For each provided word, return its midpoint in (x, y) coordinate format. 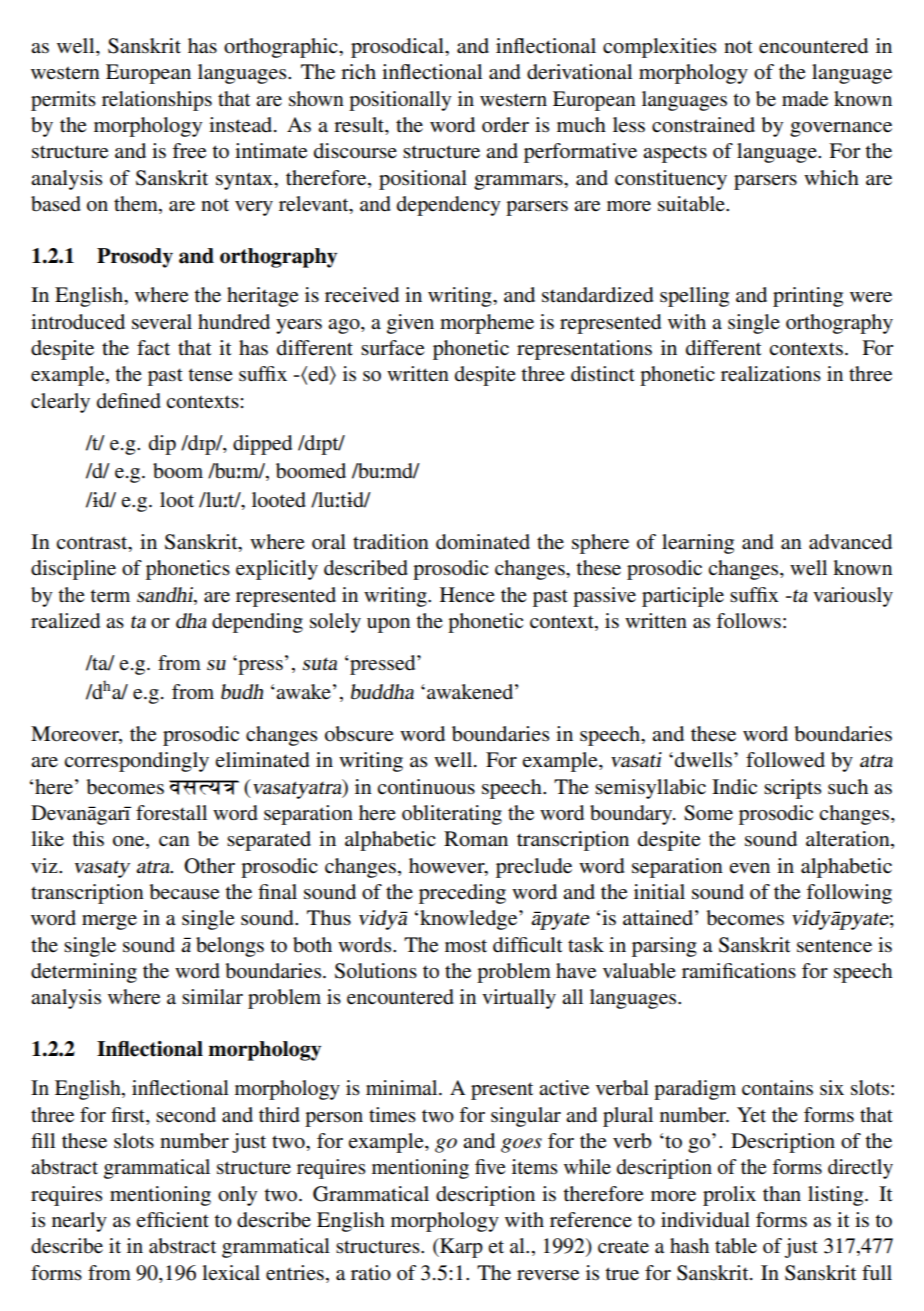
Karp (460, 1248)
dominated (483, 542)
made (805, 99)
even (749, 868)
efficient (172, 1220)
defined (129, 401)
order (505, 125)
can (174, 841)
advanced (850, 542)
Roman (476, 839)
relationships (157, 101)
